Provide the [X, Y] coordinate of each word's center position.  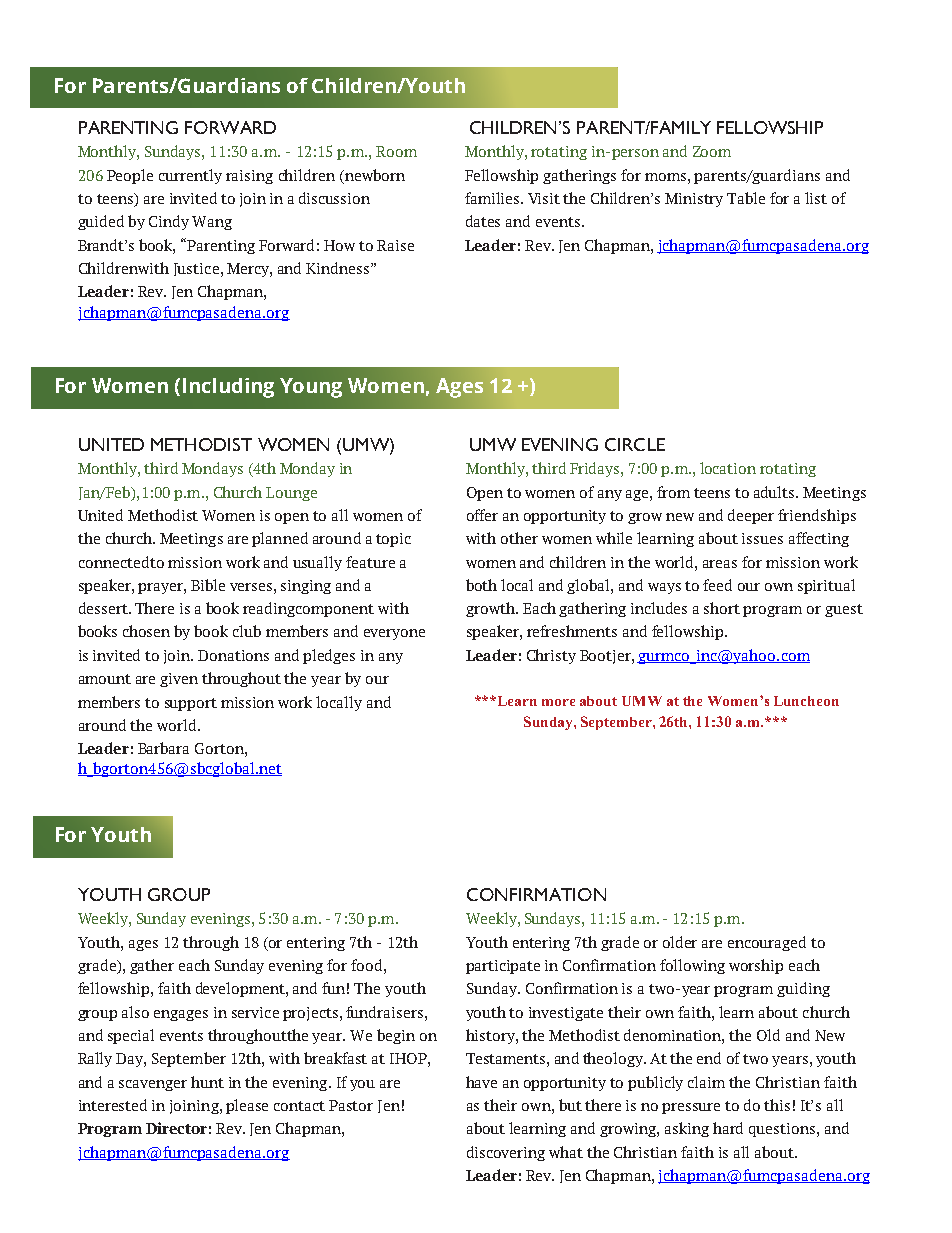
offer [482, 515]
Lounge [291, 494]
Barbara [163, 748]
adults [775, 492]
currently [190, 176]
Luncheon [806, 701]
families [493, 198]
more [558, 702]
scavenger [153, 1085]
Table [746, 198]
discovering [506, 1153]
